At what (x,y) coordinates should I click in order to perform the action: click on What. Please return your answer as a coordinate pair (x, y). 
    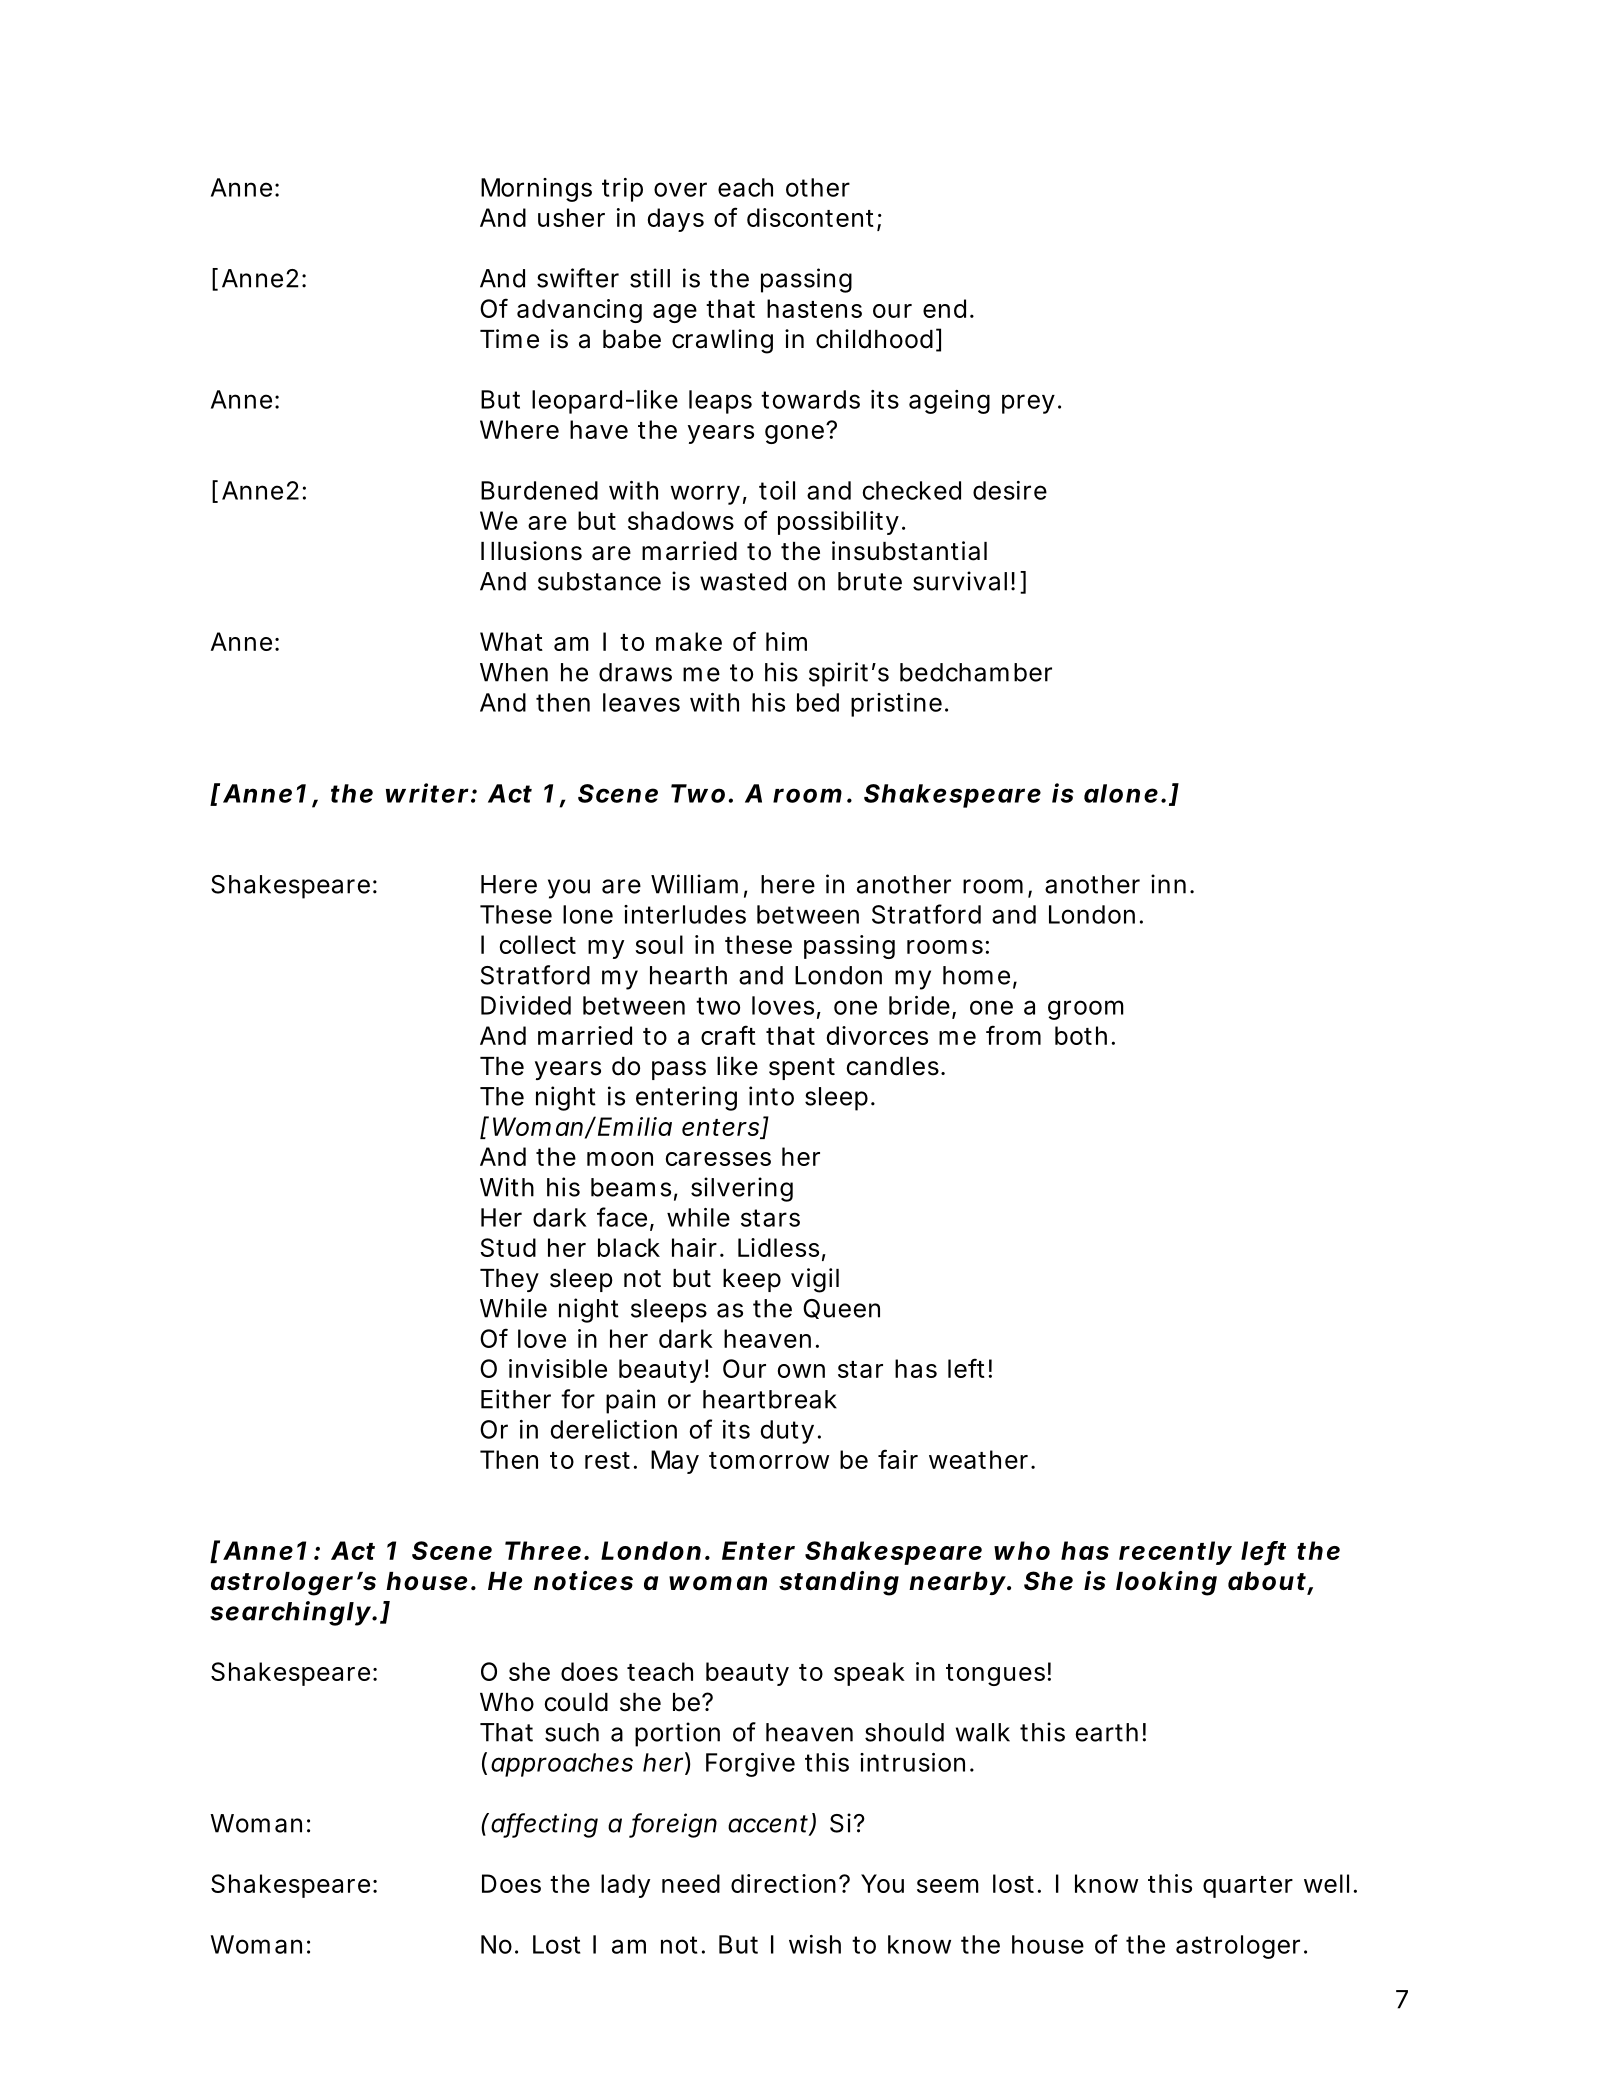
    Looking at the image, I should click on (511, 641).
